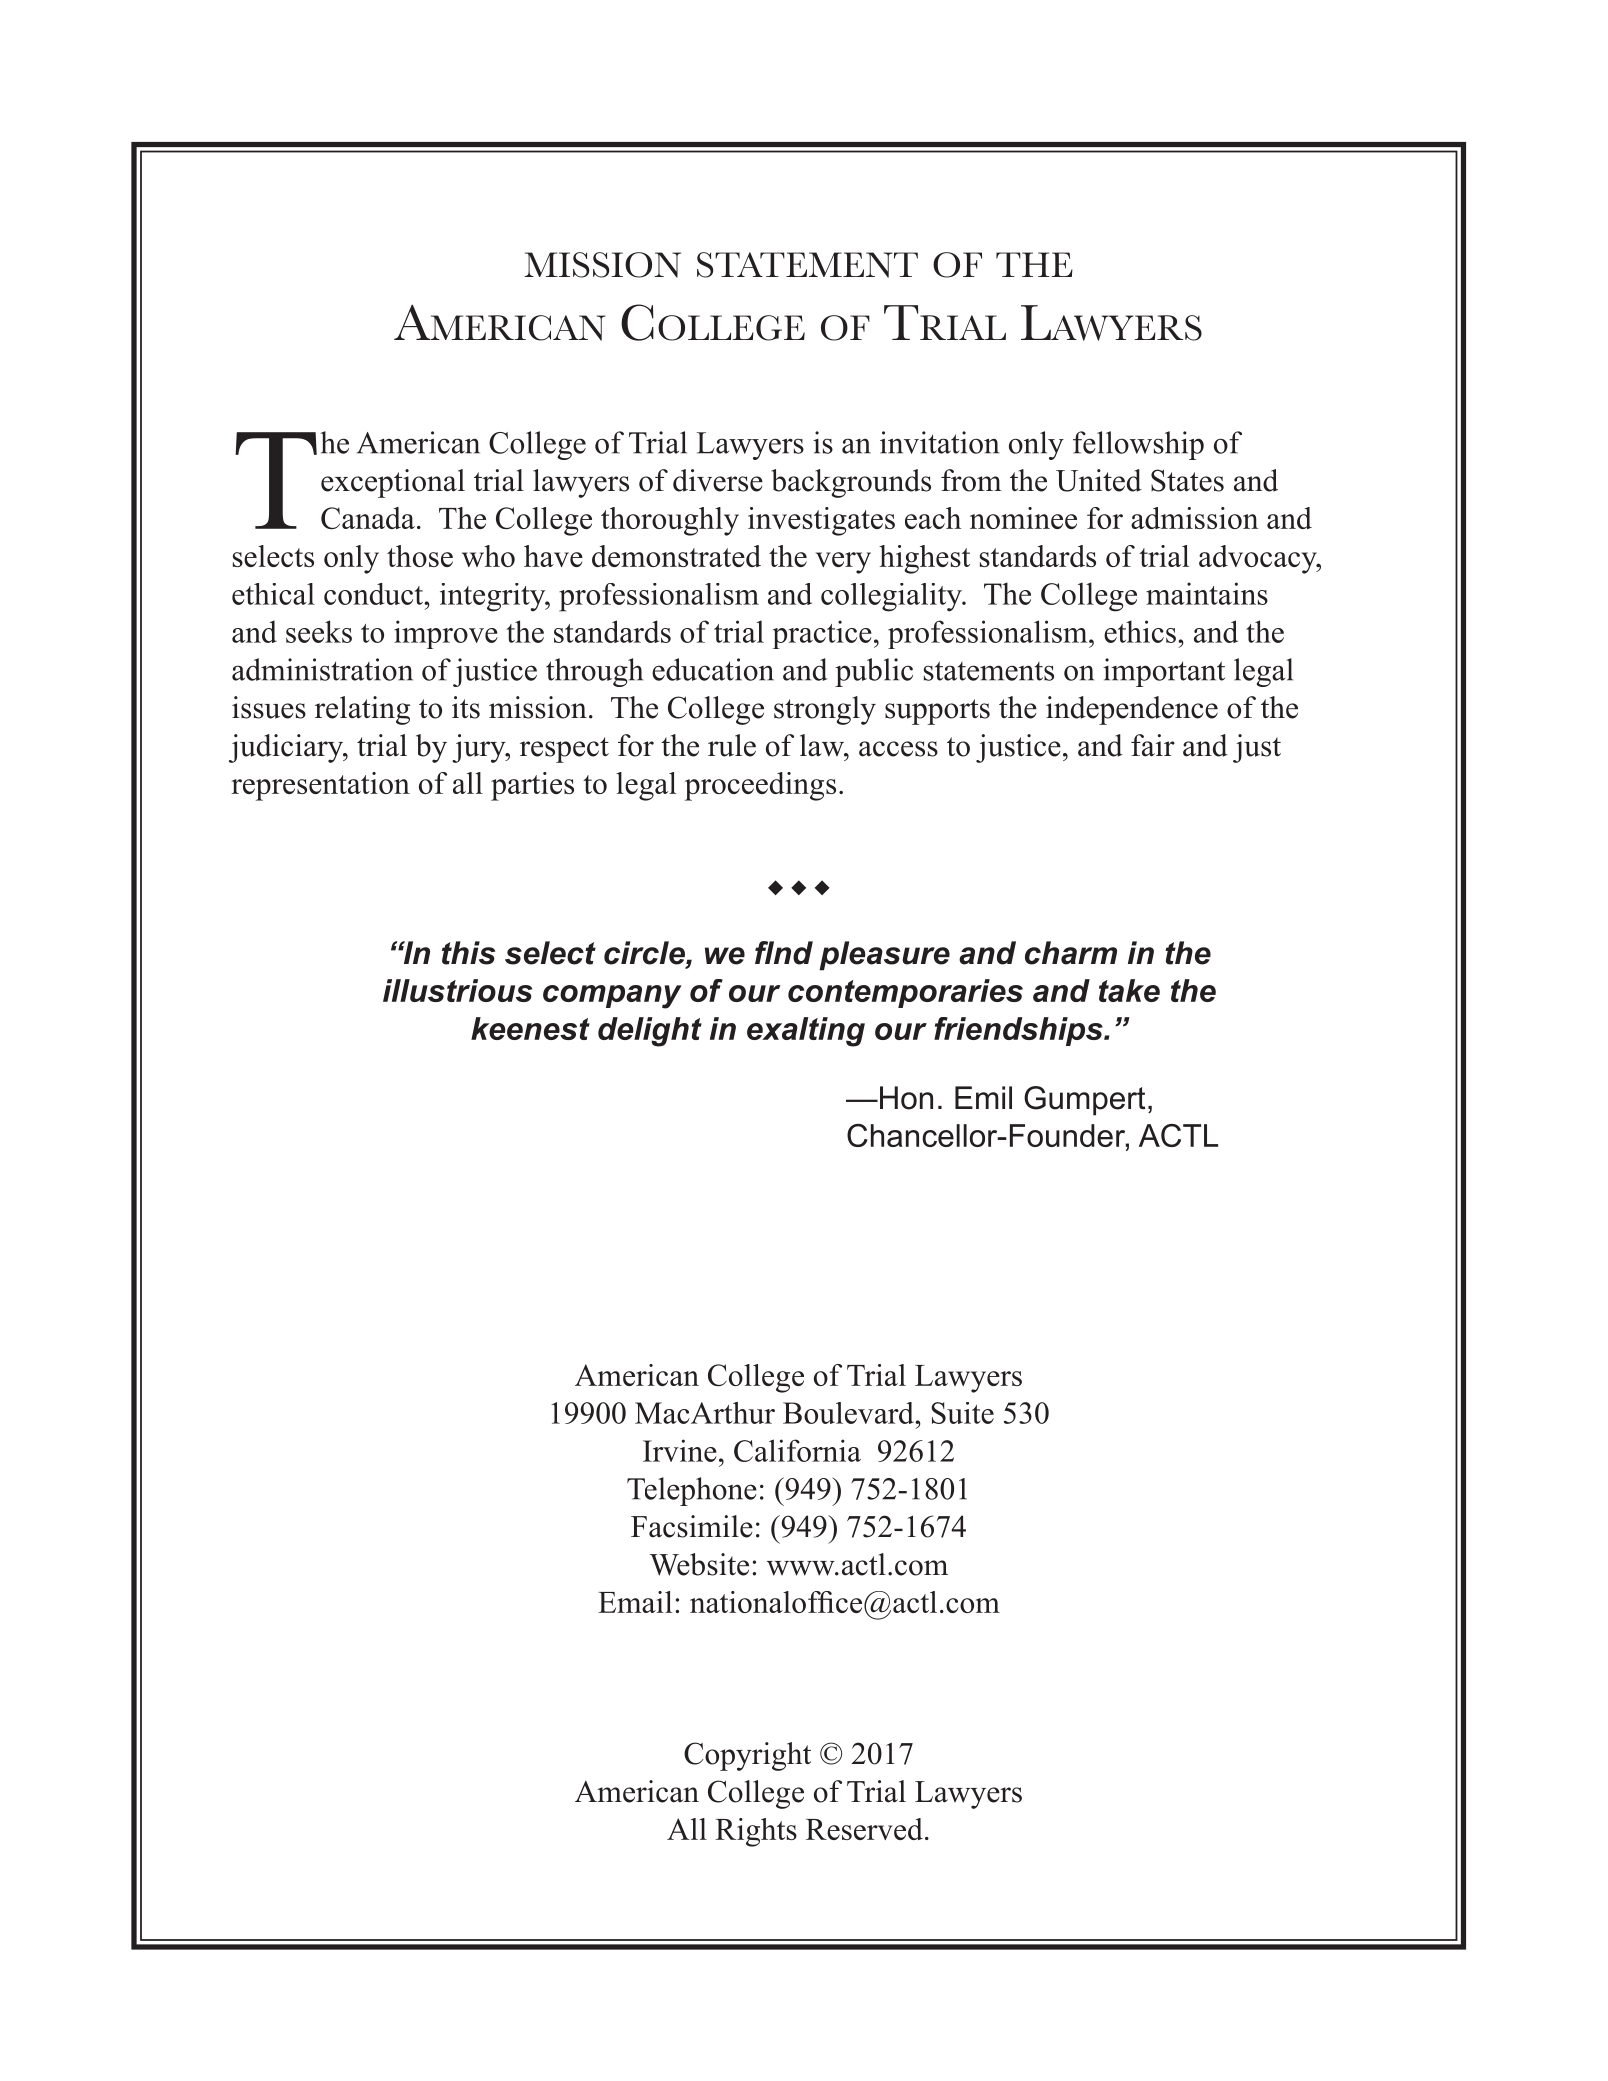 This screenshot has width=1608, height=2081. What do you see at coordinates (1099, 480) in the screenshot?
I see `United` at bounding box center [1099, 480].
